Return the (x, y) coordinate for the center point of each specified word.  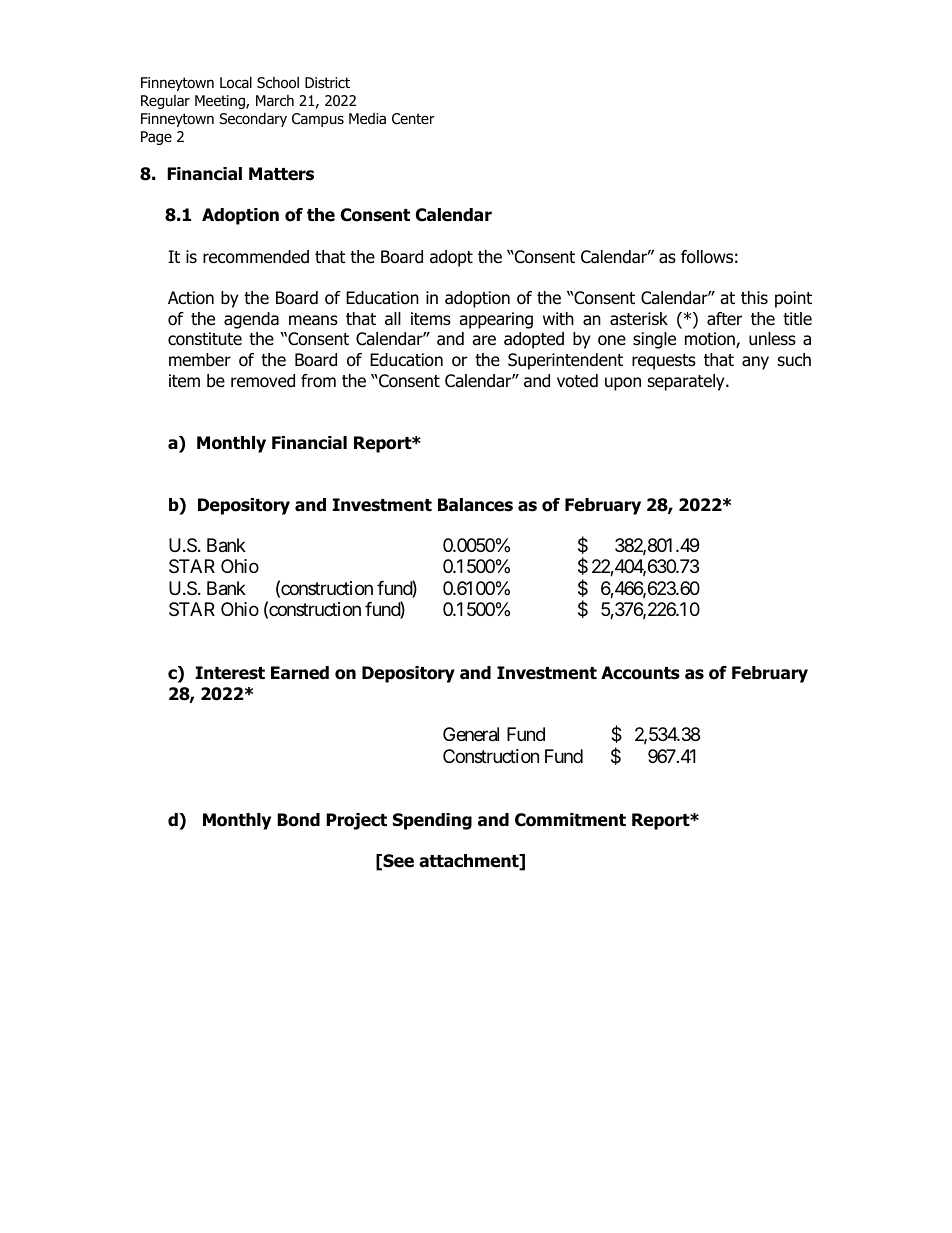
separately (687, 382)
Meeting (221, 102)
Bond (298, 820)
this (754, 297)
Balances (475, 505)
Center (413, 118)
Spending (432, 821)
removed (263, 381)
